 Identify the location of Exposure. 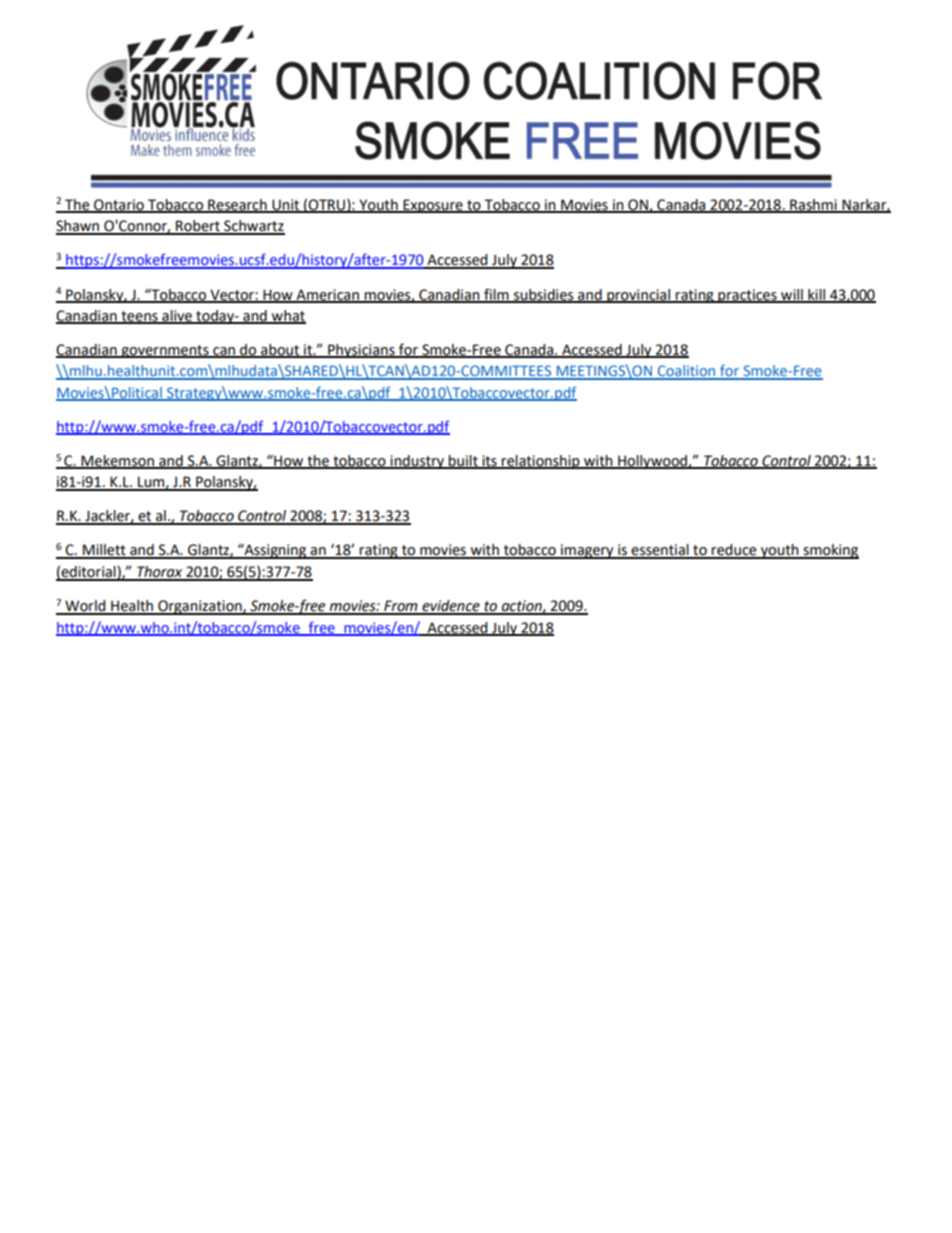
(433, 206).
